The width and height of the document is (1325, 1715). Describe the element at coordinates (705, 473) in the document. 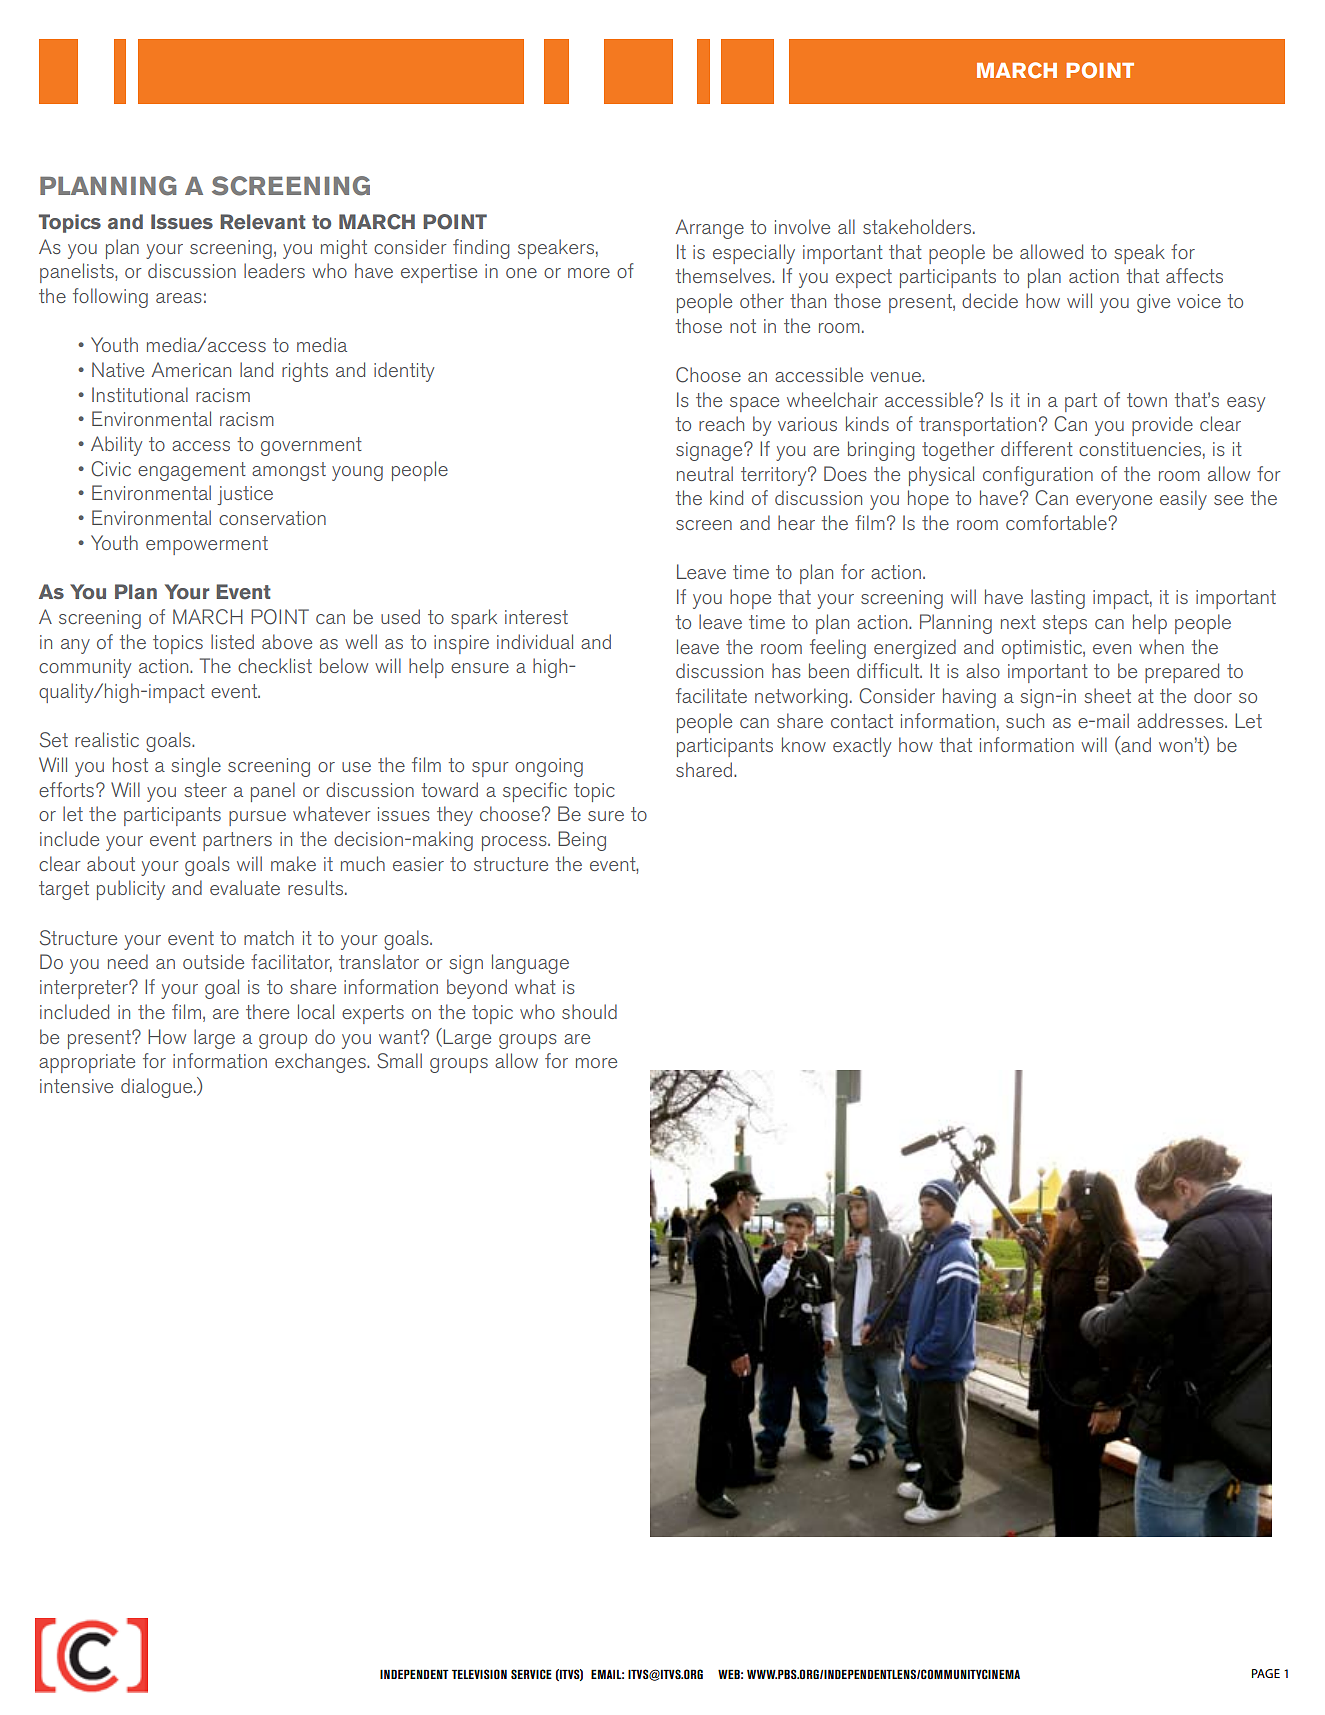

I see `neutral` at that location.
